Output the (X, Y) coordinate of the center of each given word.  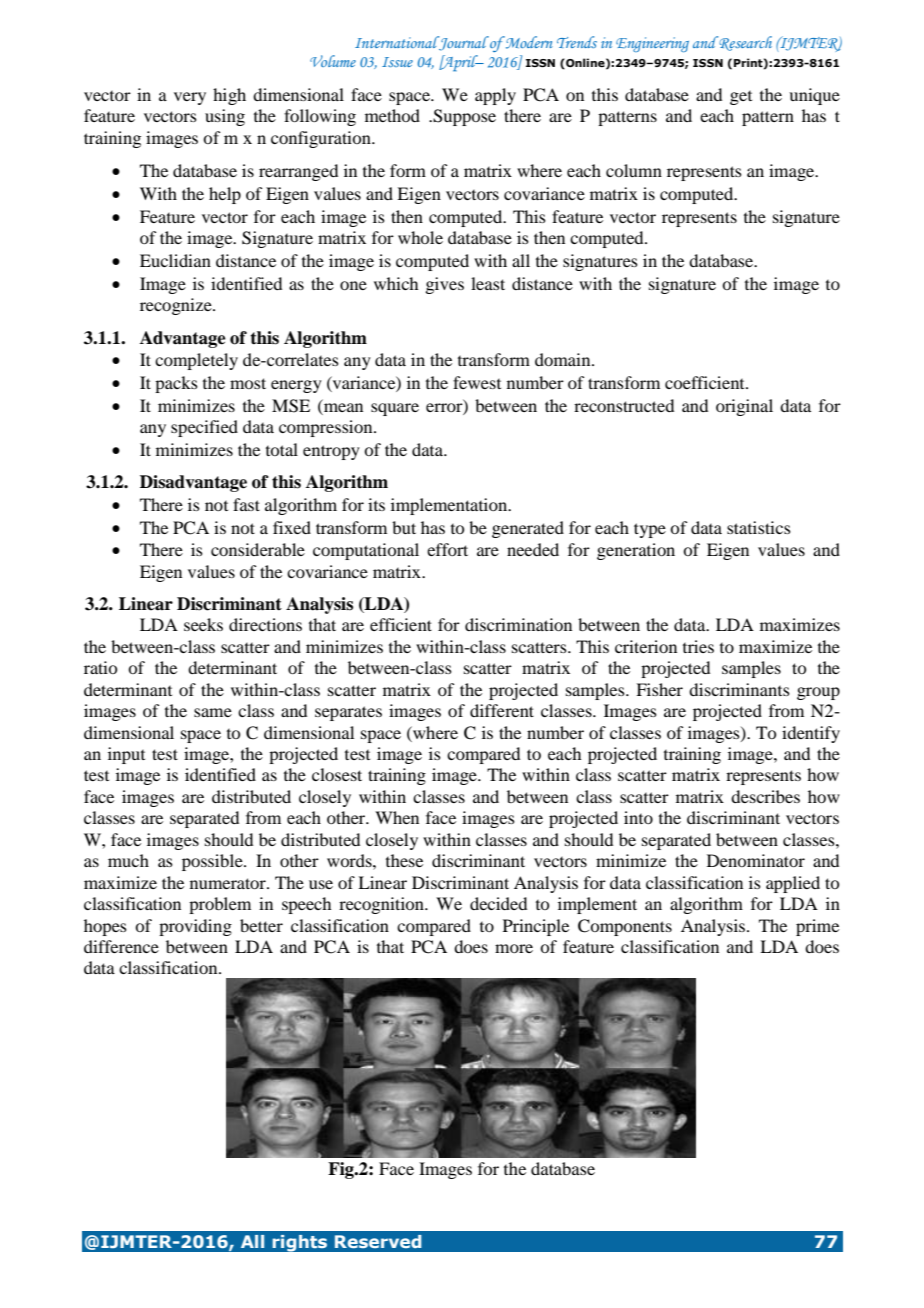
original (744, 407)
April (460, 63)
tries (698, 646)
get (741, 98)
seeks (203, 624)
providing (195, 927)
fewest (477, 382)
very (190, 98)
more (514, 948)
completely (196, 361)
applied (793, 884)
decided (498, 903)
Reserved (378, 1241)
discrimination (518, 624)
